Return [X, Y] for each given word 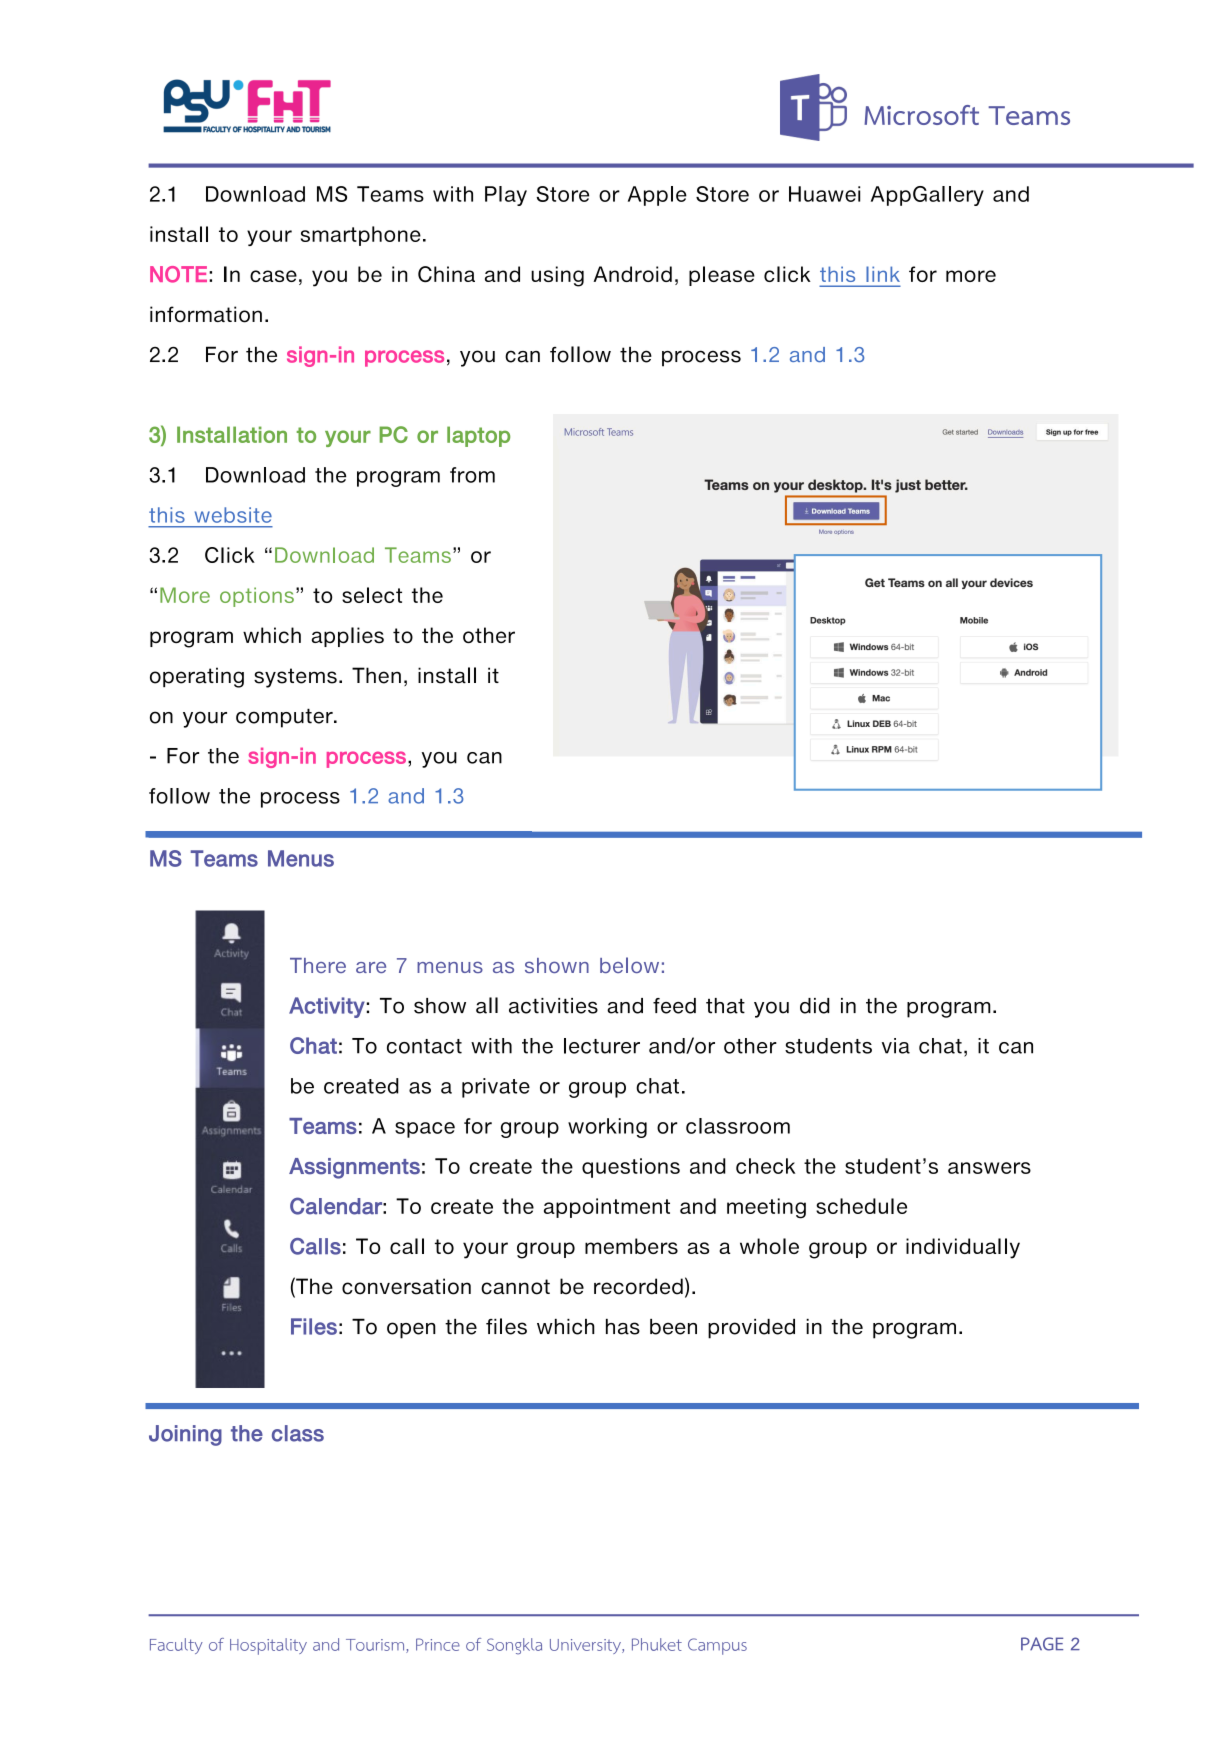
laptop [478, 436]
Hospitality [268, 1646]
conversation [406, 1286]
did [815, 1006]
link [883, 274]
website [233, 515]
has [623, 1327]
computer [285, 718]
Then [376, 675]
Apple [657, 196]
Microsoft [921, 115]
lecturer [602, 1046]
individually [963, 1248]
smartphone [361, 236]
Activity [328, 1007]
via [896, 1046]
